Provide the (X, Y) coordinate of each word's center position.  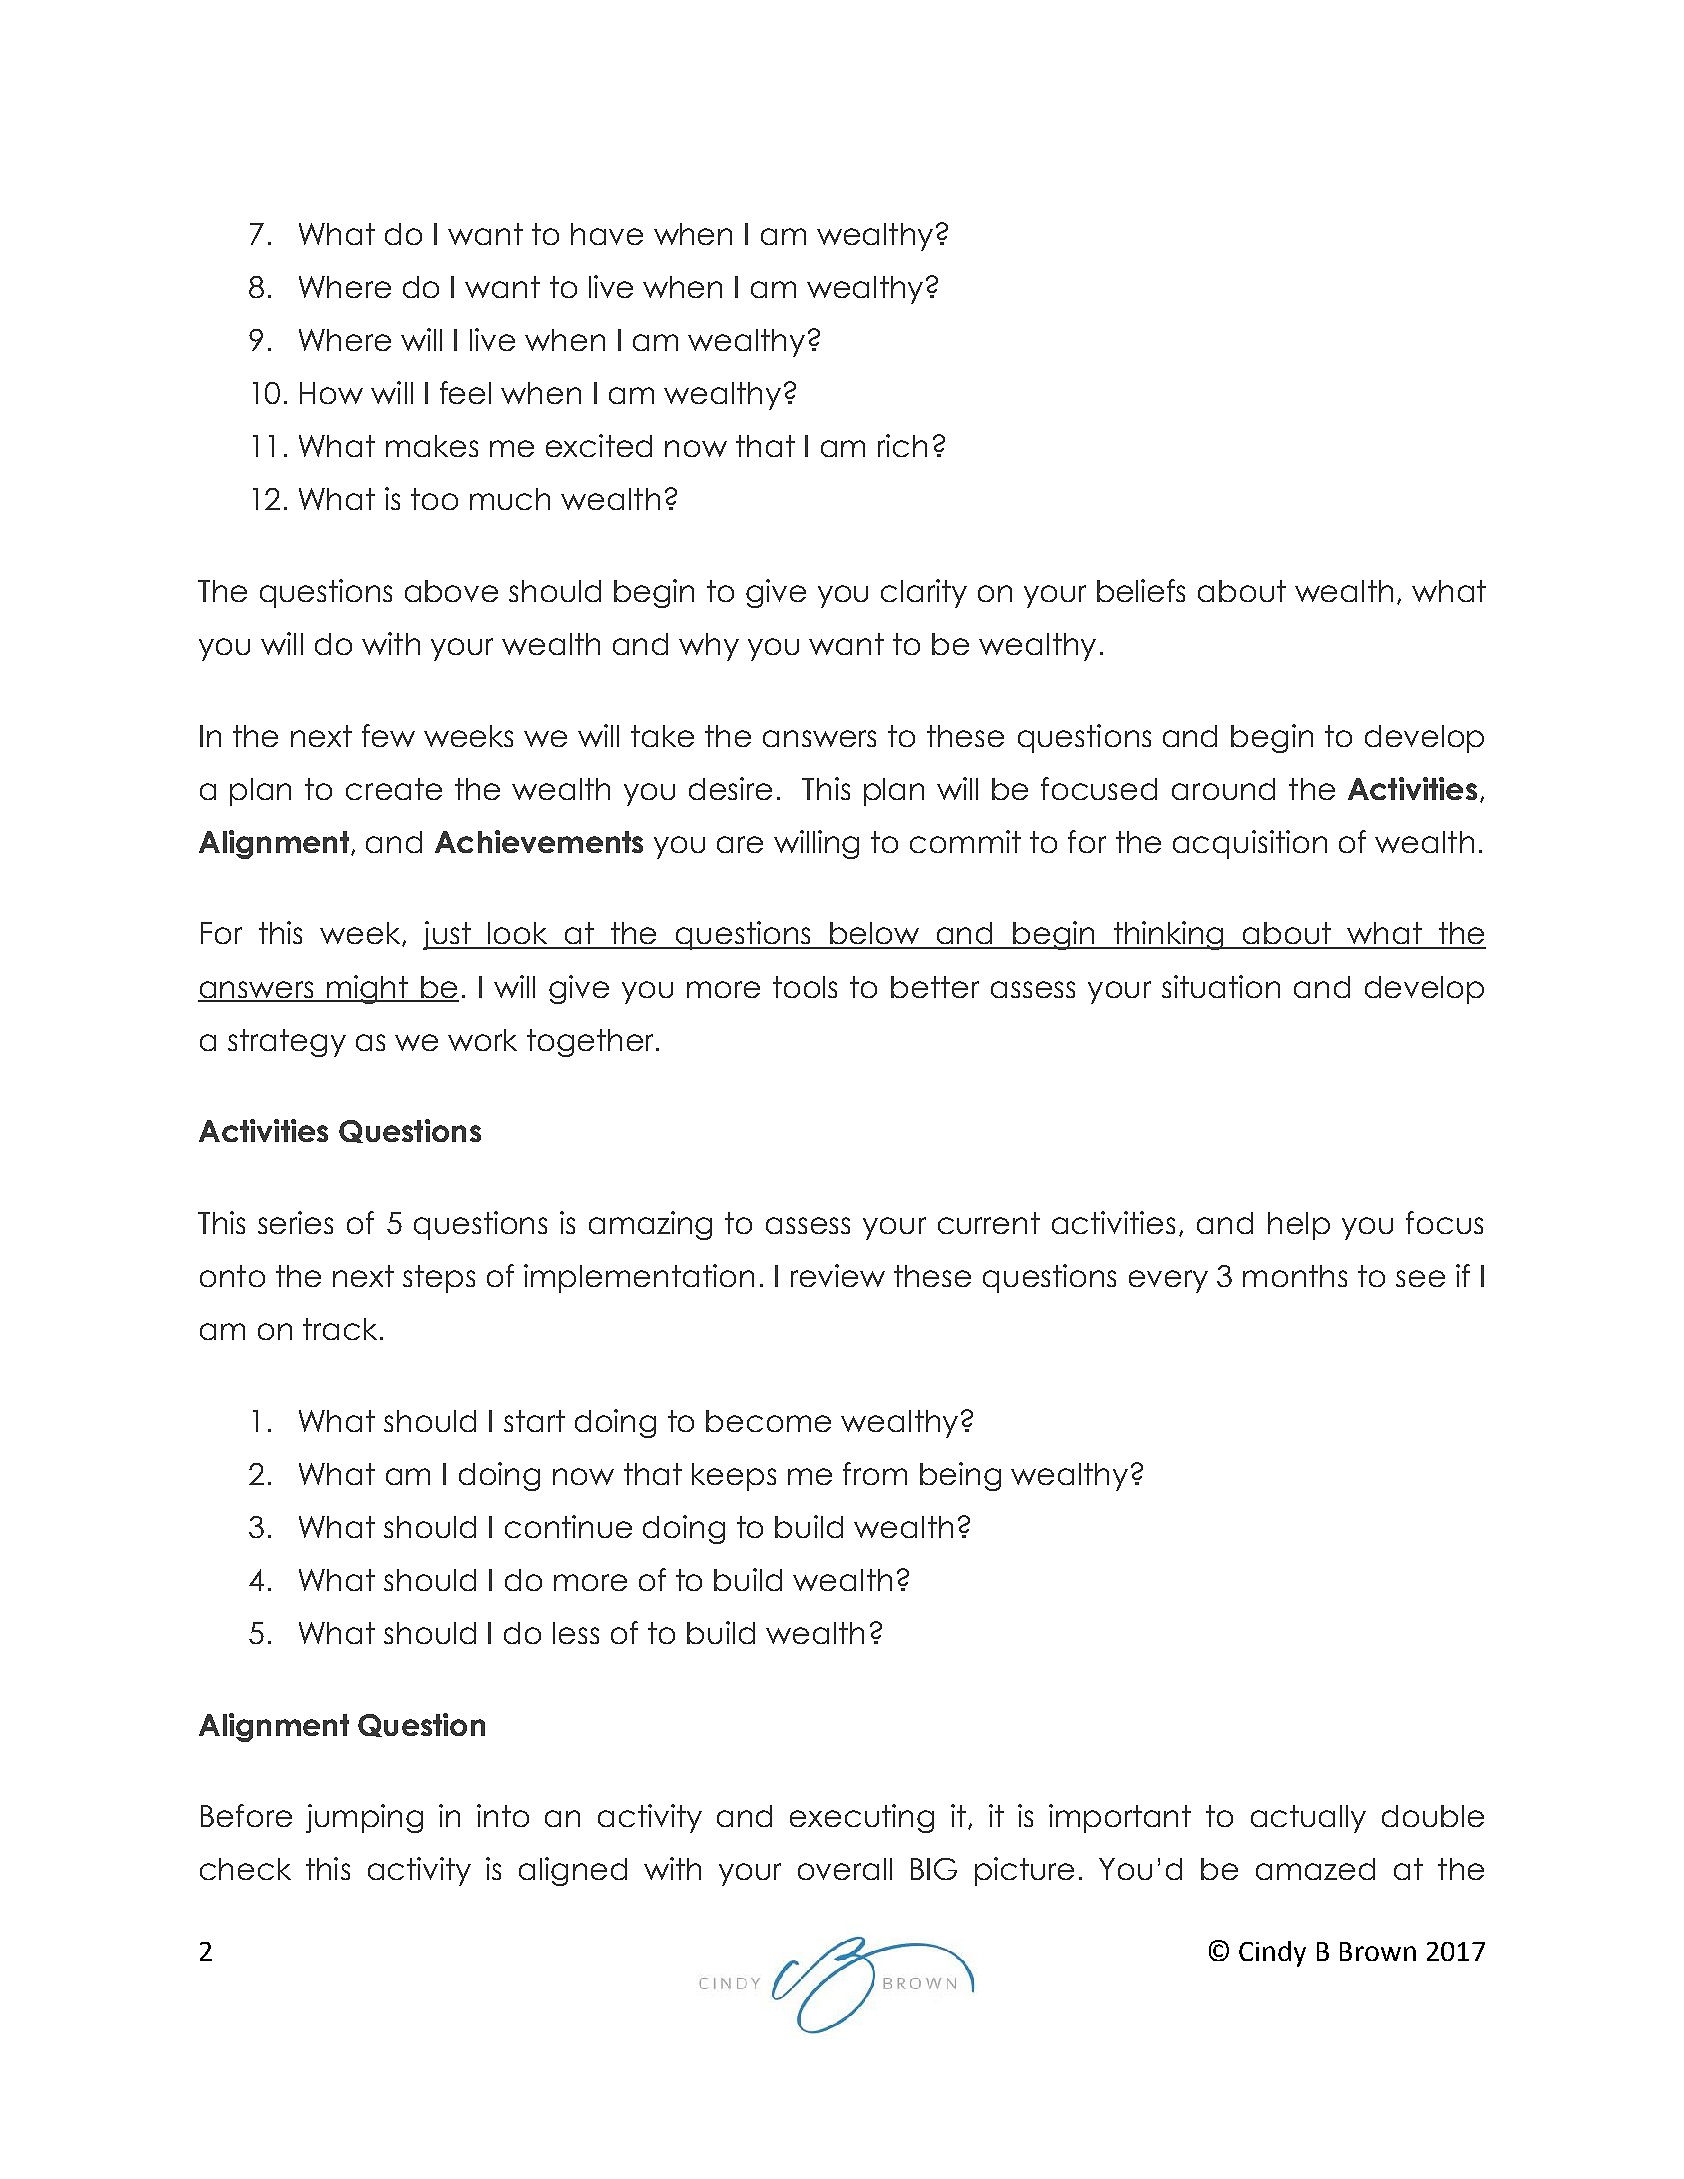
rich (902, 445)
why (709, 647)
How (331, 393)
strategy (287, 1043)
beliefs (1141, 590)
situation (1221, 986)
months (1295, 1276)
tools (805, 987)
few (388, 735)
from (875, 1473)
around (1223, 789)
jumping (364, 1818)
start (534, 1421)
